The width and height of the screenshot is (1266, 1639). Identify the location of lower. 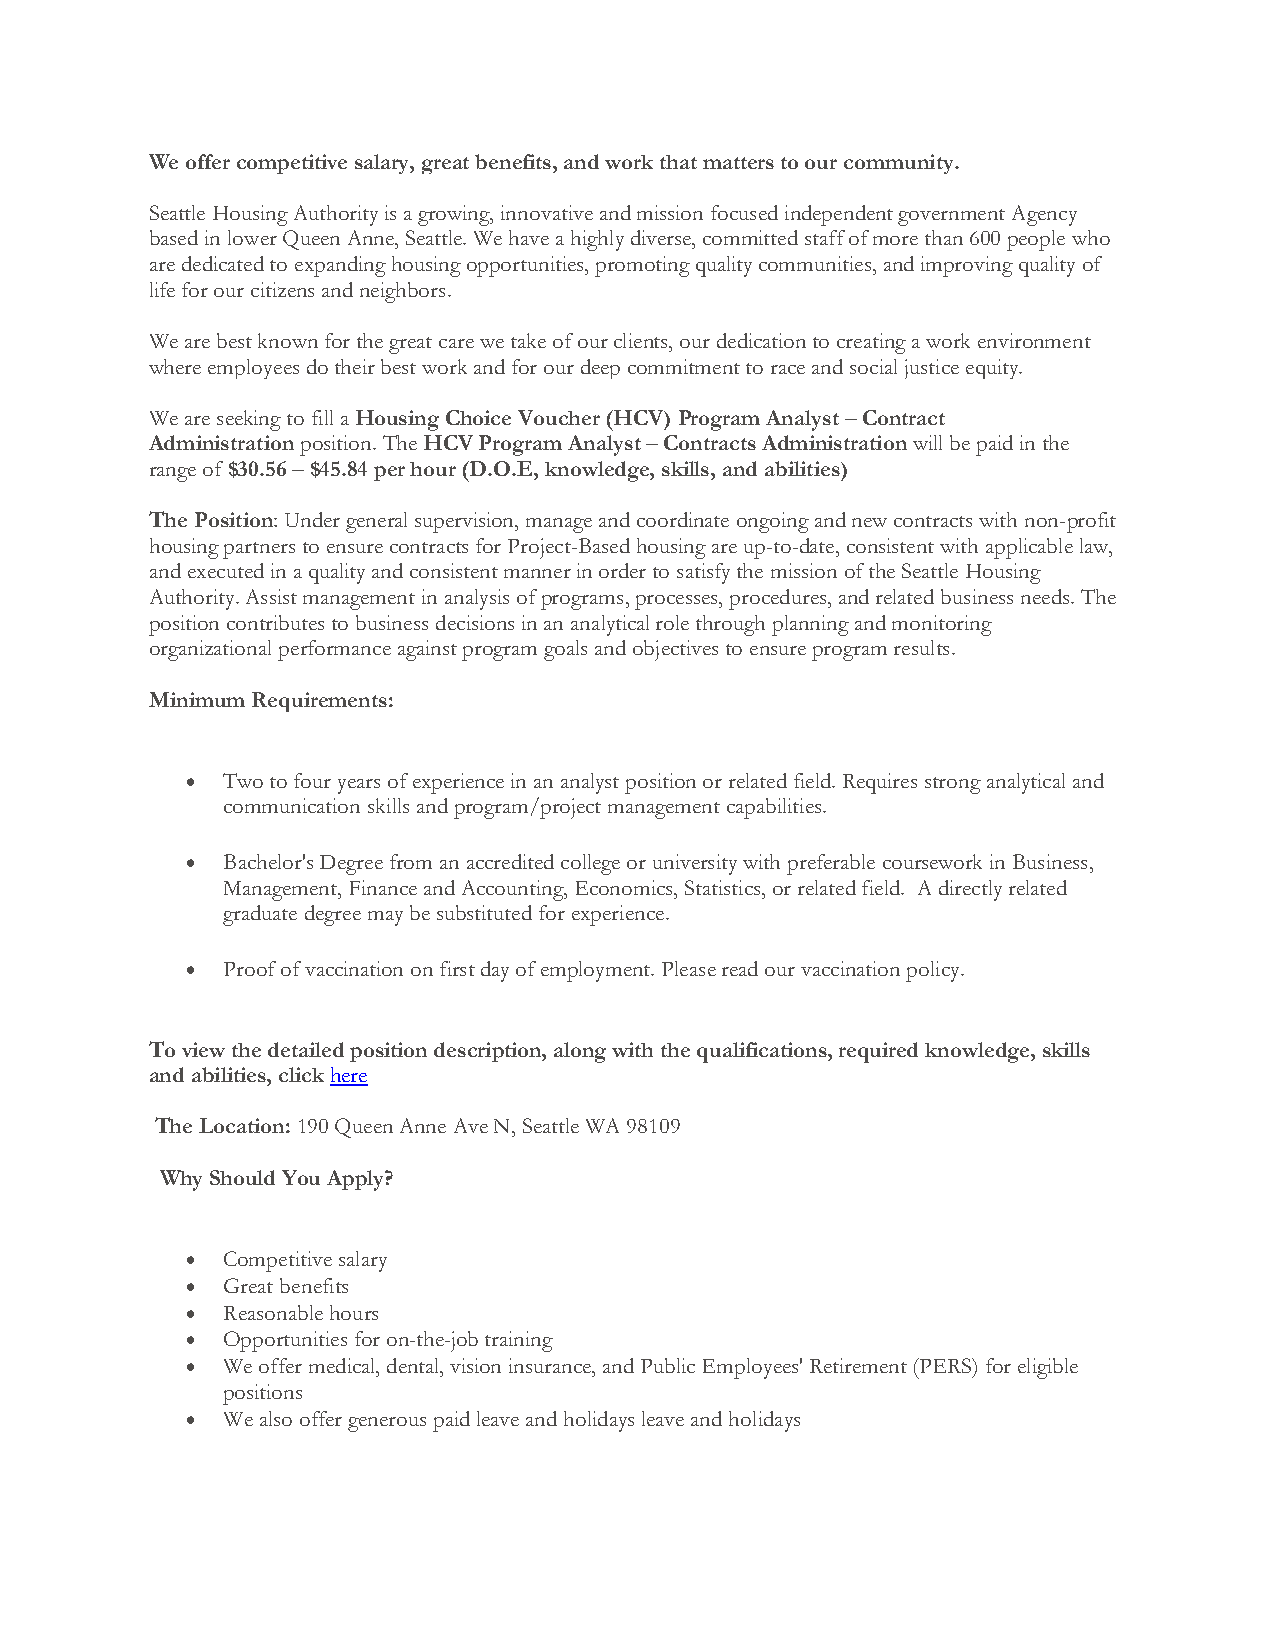
(252, 237).
